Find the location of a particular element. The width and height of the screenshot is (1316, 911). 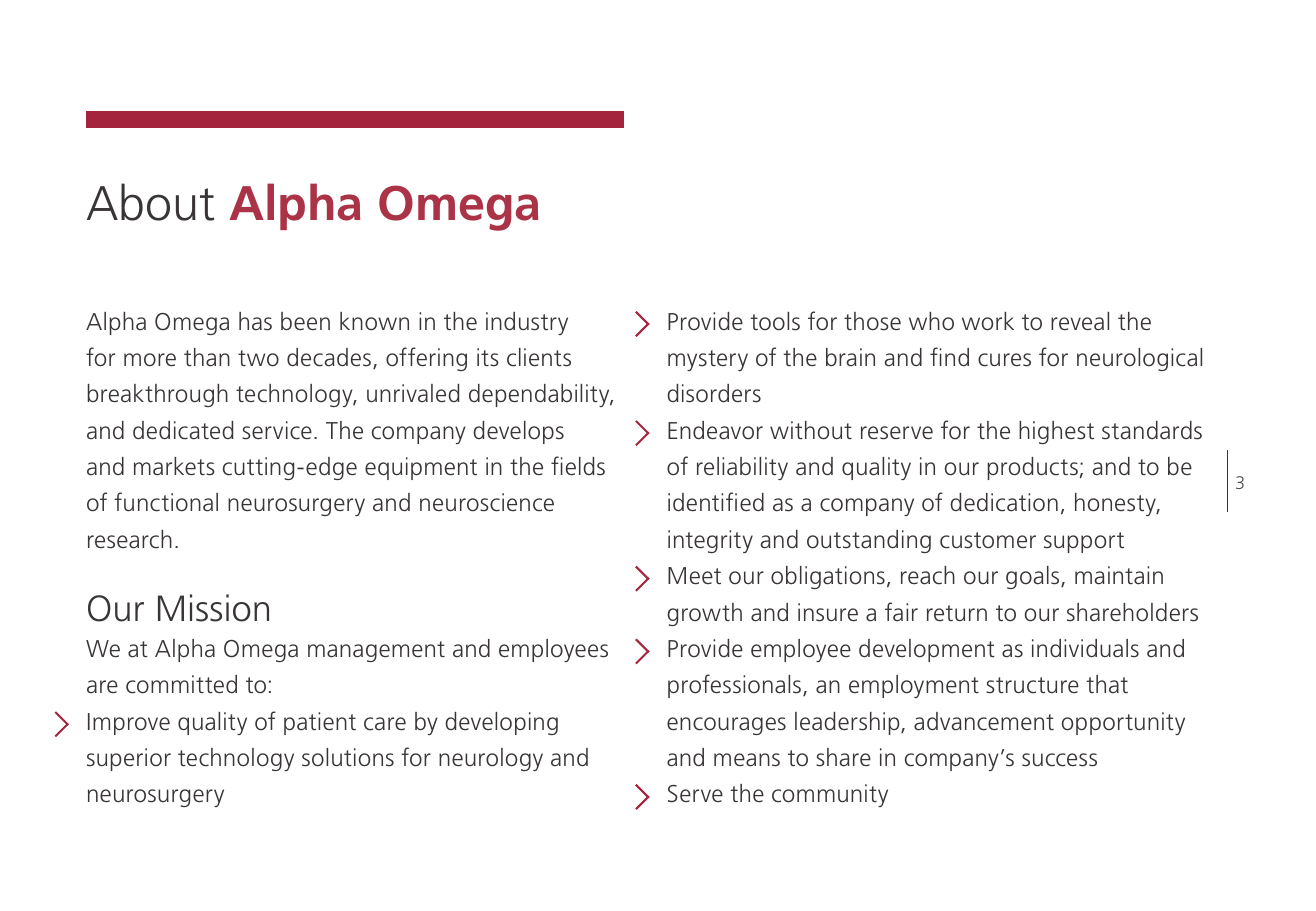

solutions is located at coordinates (348, 757).
